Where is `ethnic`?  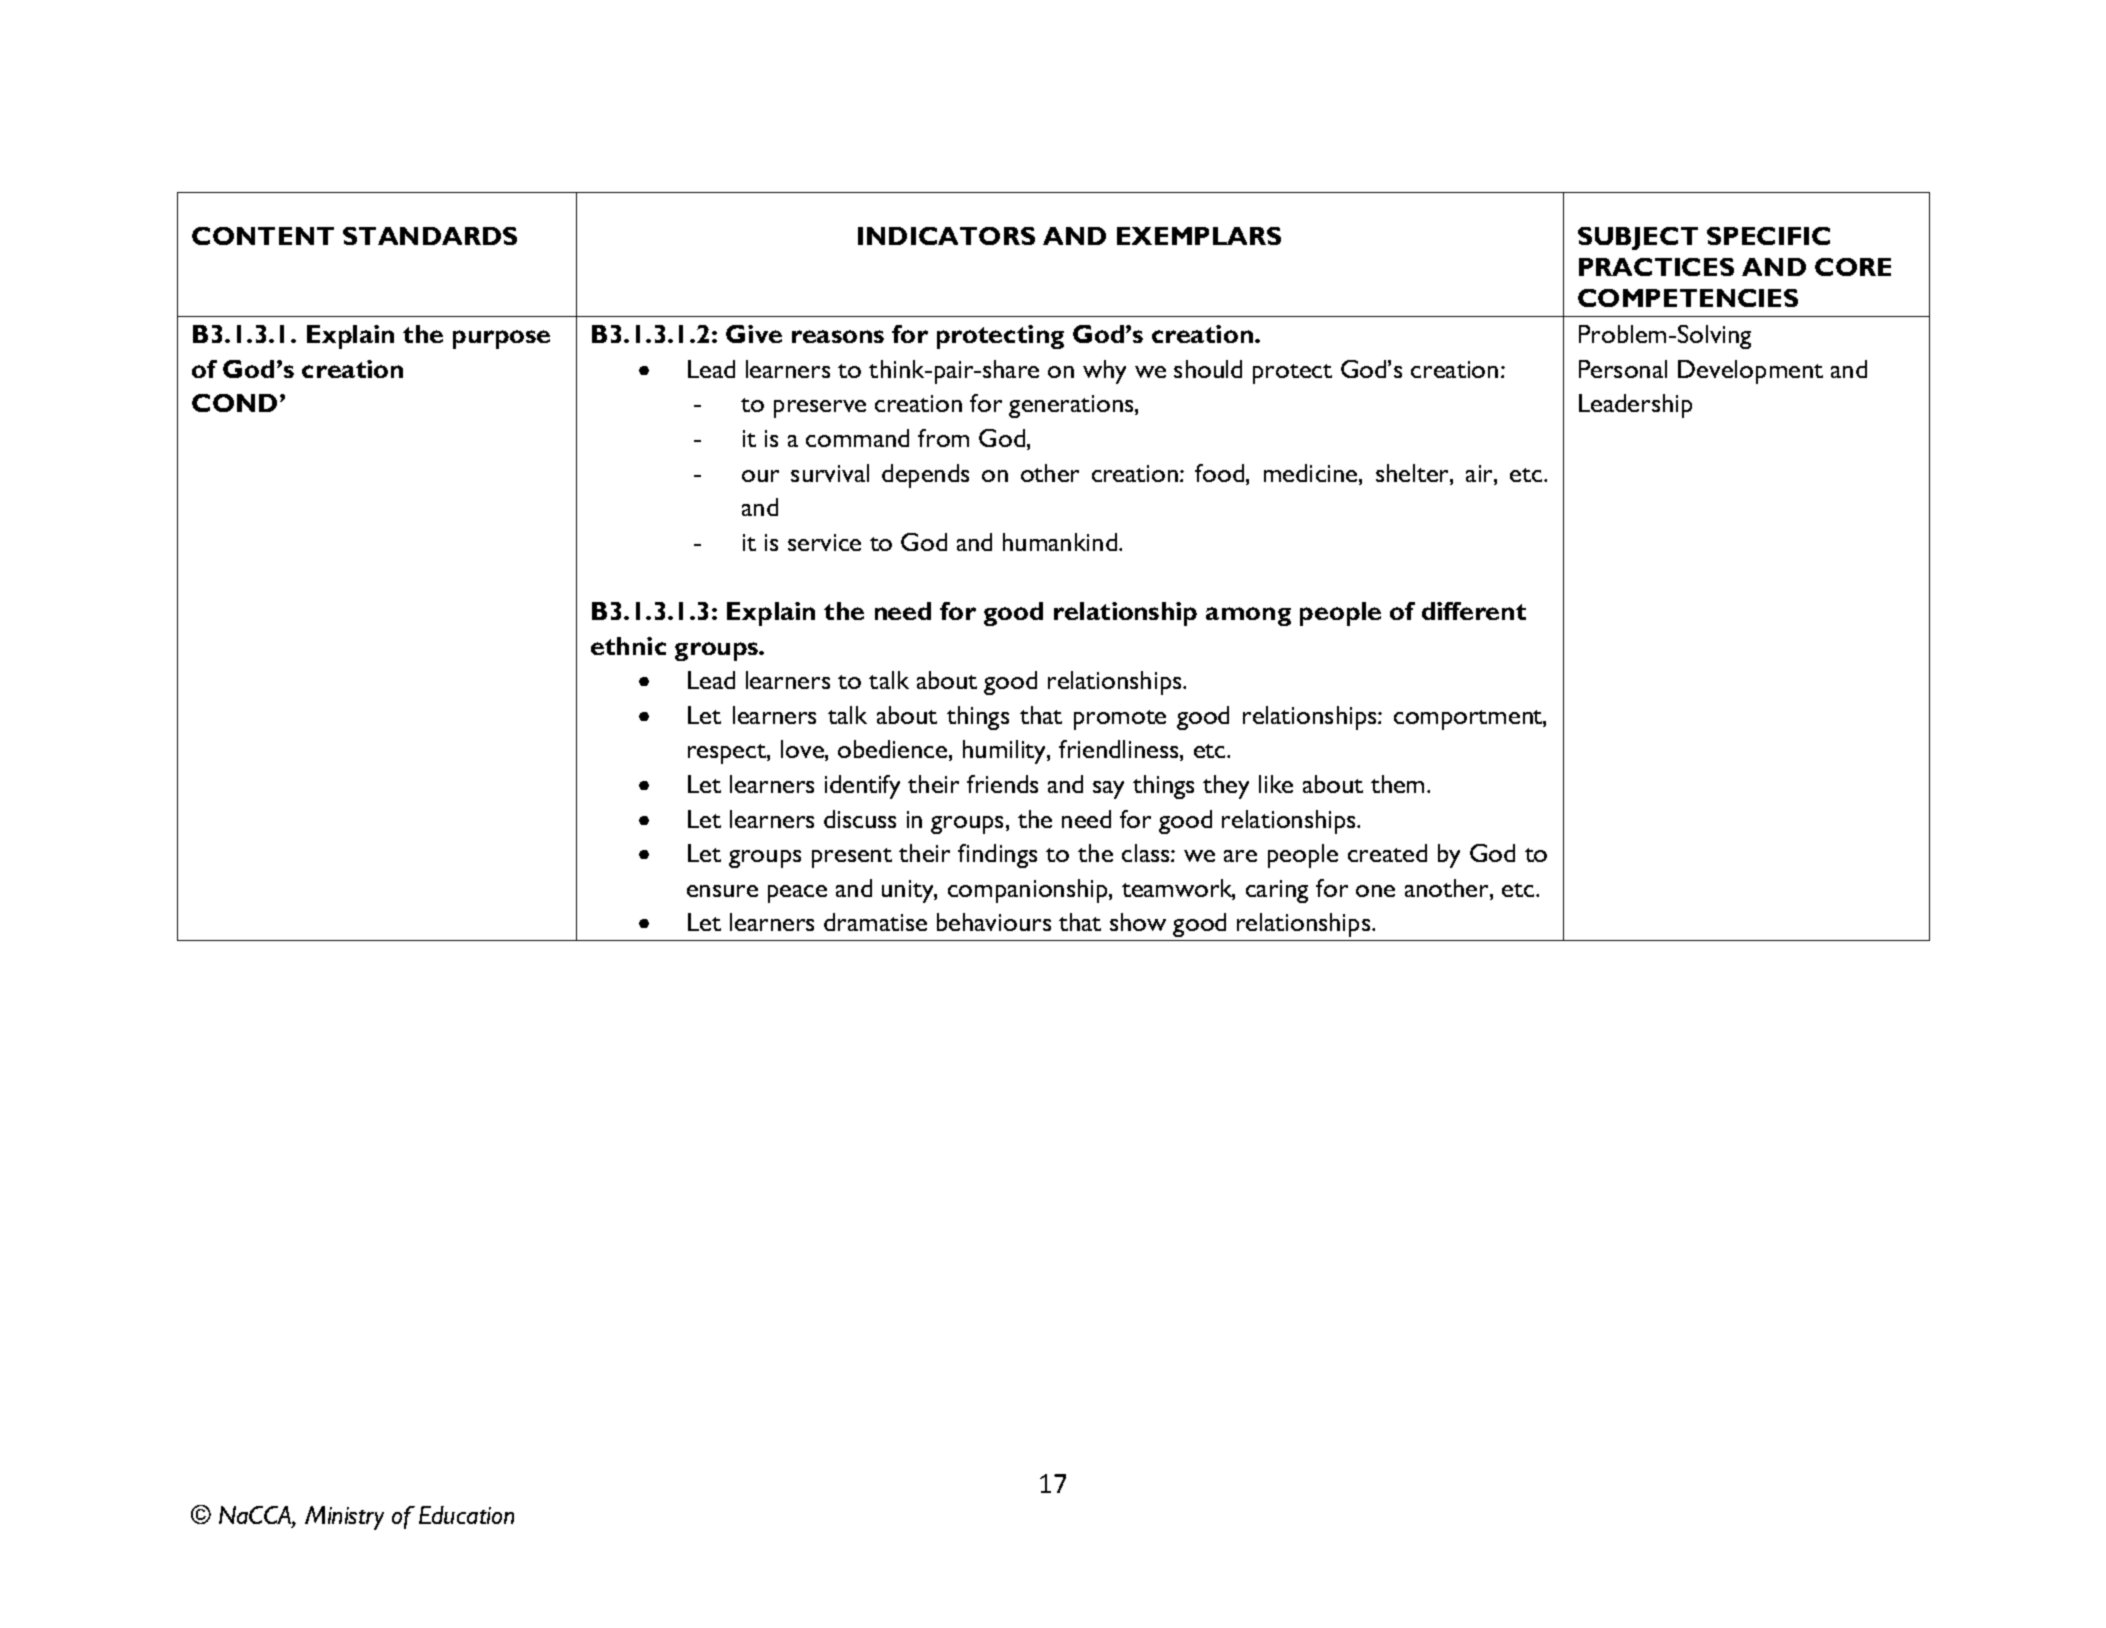
ethnic is located at coordinates (628, 646).
